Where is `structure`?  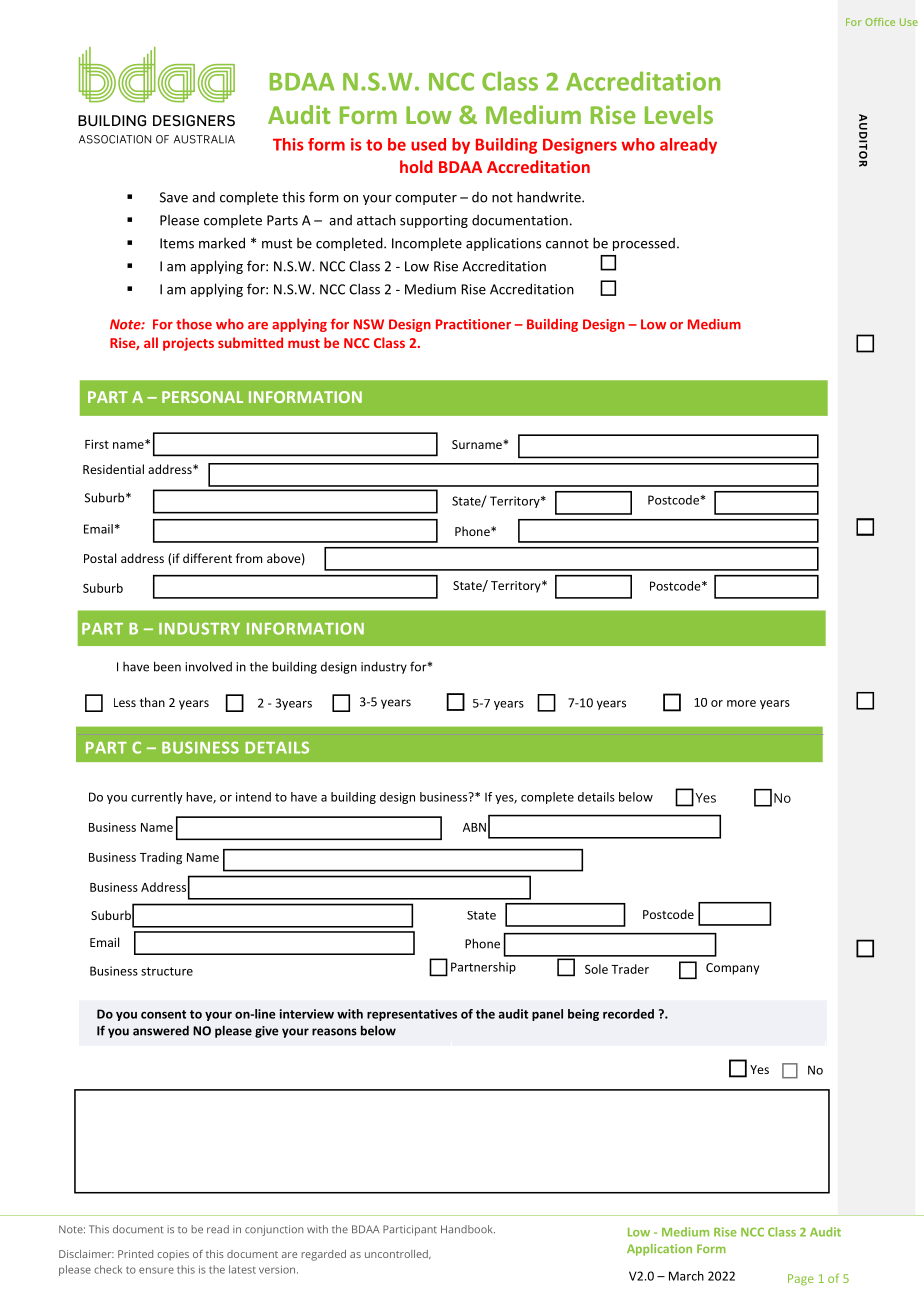
structure is located at coordinates (167, 971).
